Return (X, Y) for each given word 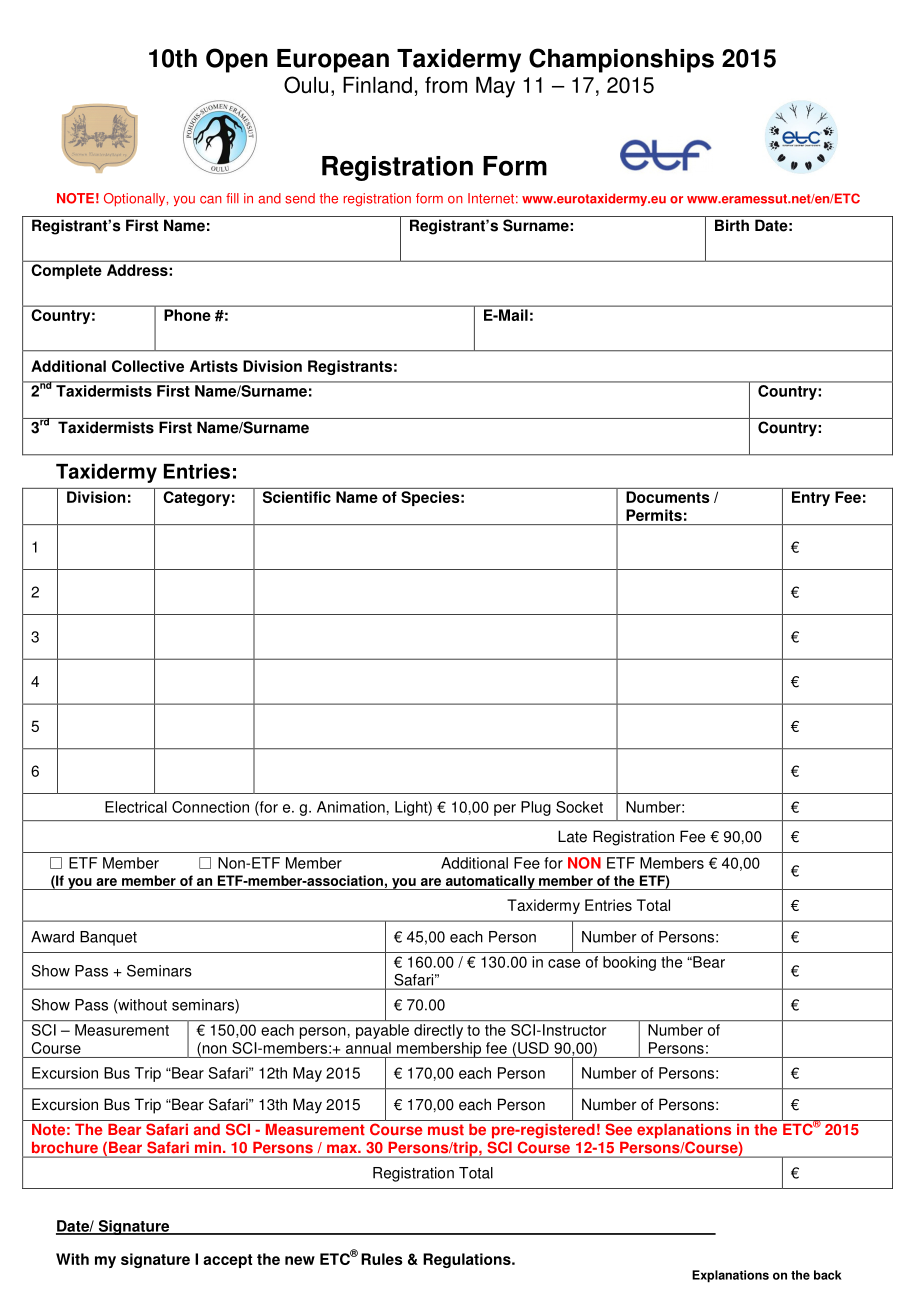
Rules (382, 1259)
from (446, 85)
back (828, 1275)
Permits (654, 515)
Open (237, 60)
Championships (621, 60)
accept (227, 1261)
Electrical (136, 807)
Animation (351, 807)
